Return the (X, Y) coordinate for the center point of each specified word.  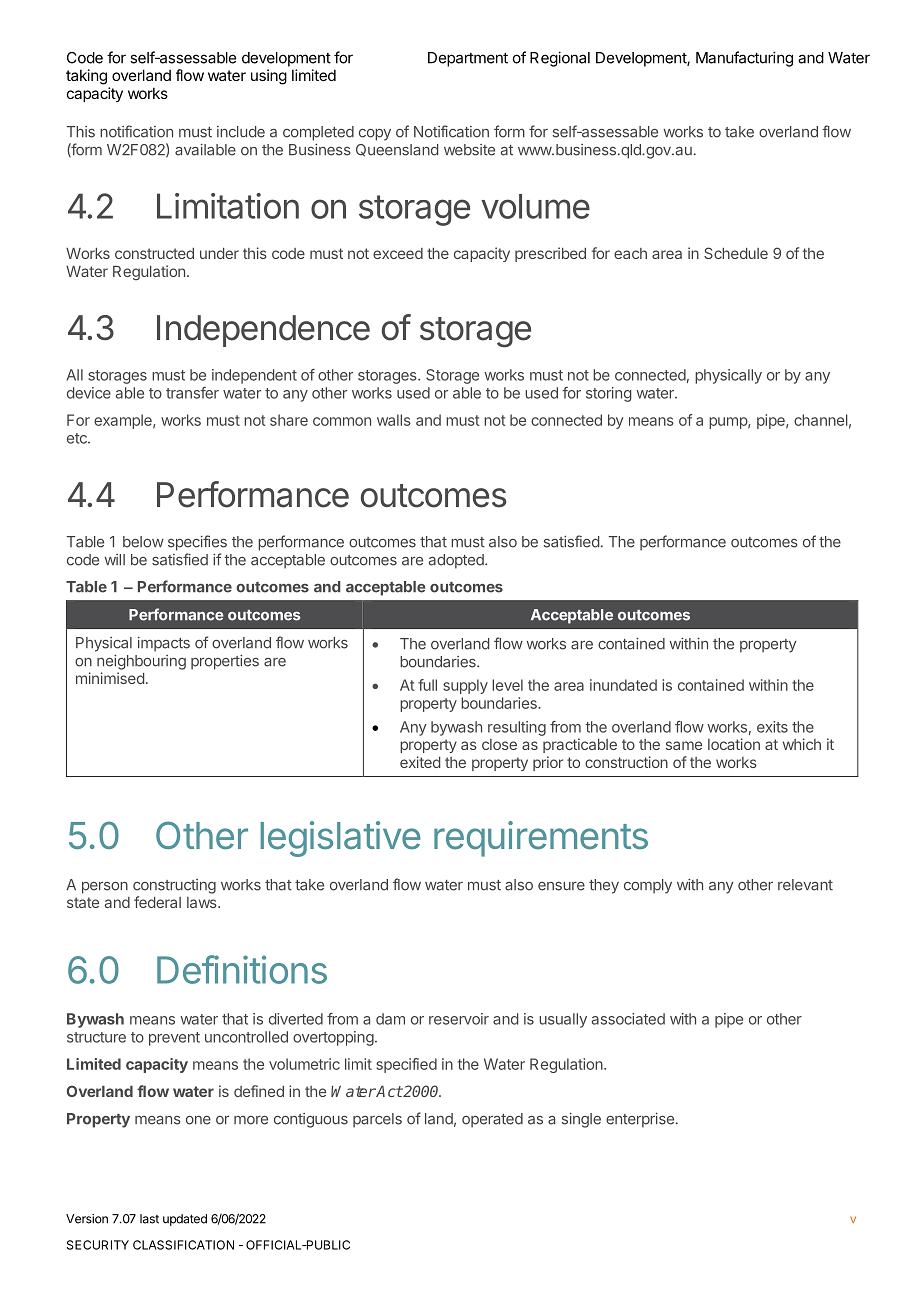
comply (648, 886)
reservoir (459, 1019)
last (149, 1219)
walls (394, 420)
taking (86, 77)
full (427, 685)
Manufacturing (744, 59)
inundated (623, 685)
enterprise (640, 1120)
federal (157, 902)
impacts (164, 644)
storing (609, 394)
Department (468, 59)
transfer (192, 393)
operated (492, 1120)
